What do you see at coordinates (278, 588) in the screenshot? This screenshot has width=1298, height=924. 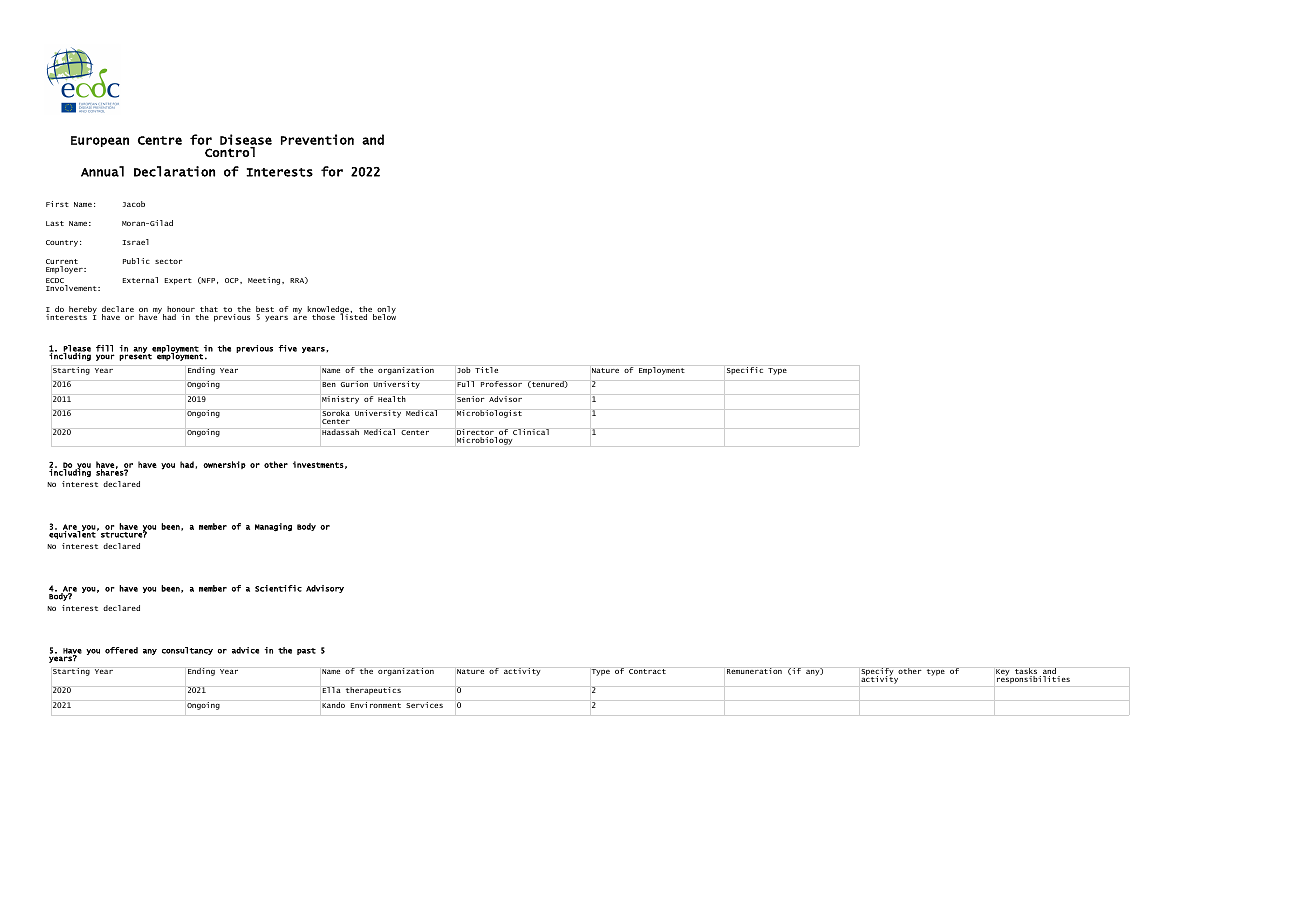 I see `Scientific` at bounding box center [278, 588].
